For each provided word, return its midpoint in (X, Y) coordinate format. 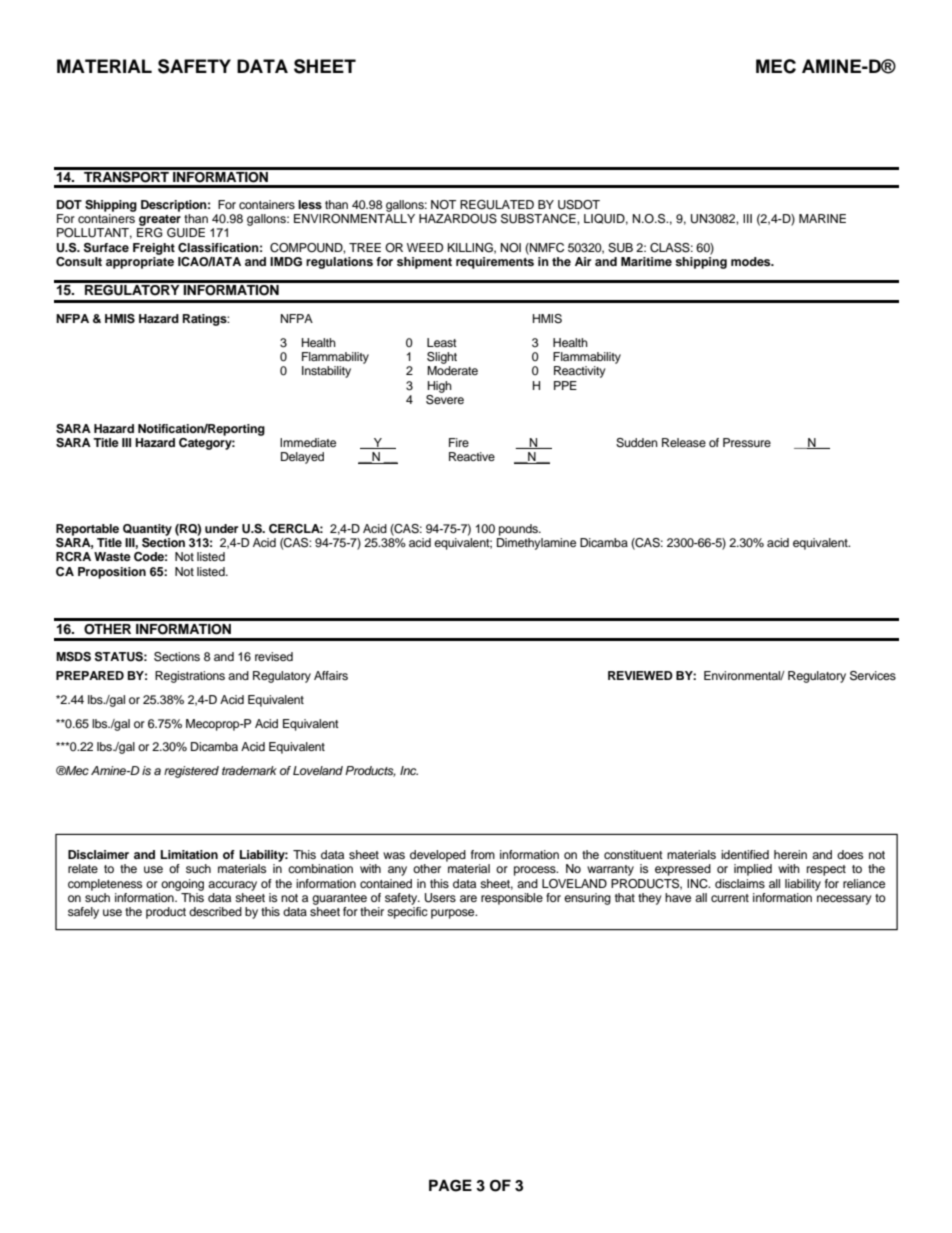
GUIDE (186, 233)
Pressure (747, 442)
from (483, 854)
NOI (511, 248)
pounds (519, 530)
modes (752, 261)
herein (790, 854)
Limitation (189, 854)
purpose (454, 914)
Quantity (147, 530)
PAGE (450, 1185)
